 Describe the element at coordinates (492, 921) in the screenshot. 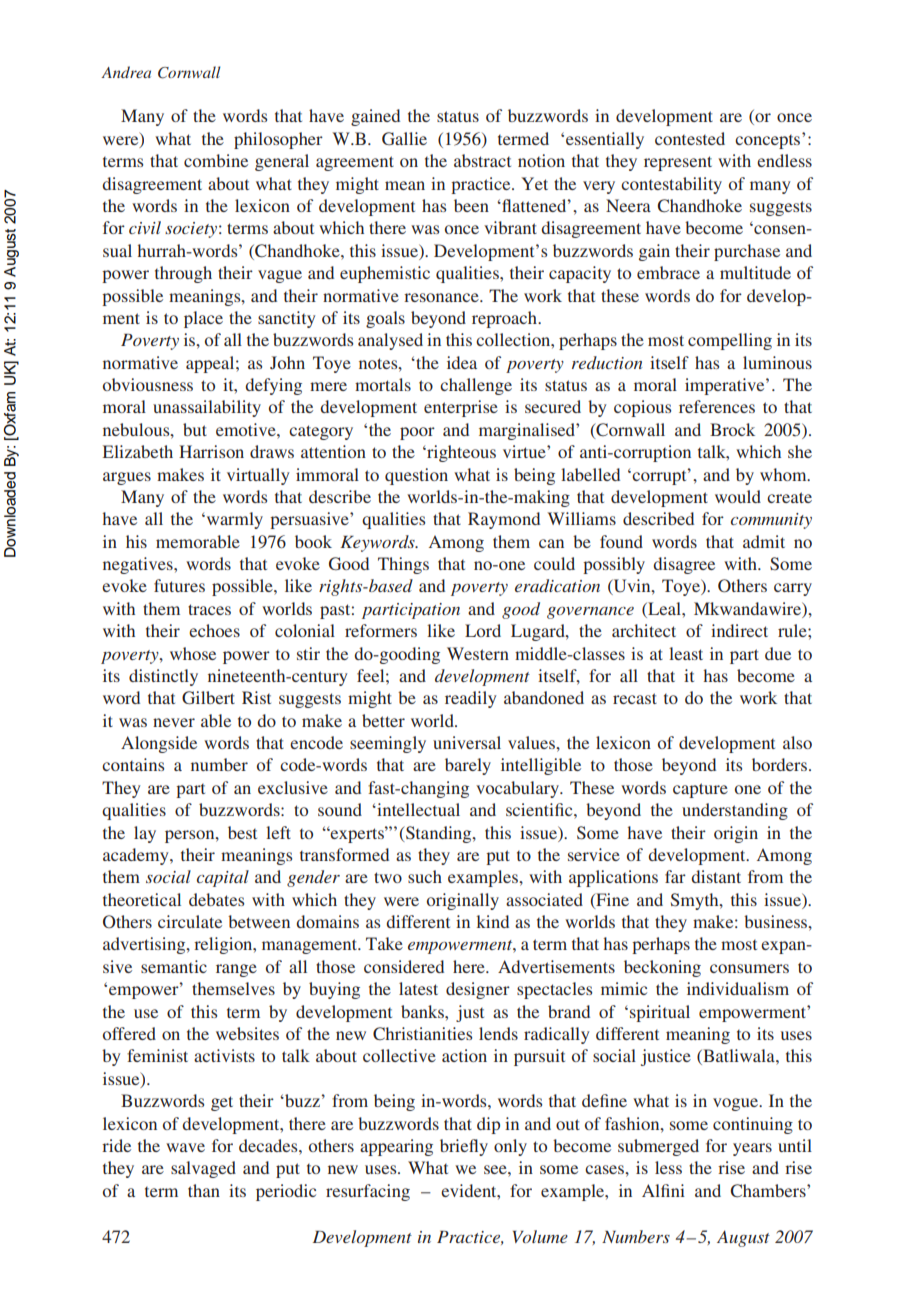

I see `kind` at that location.
